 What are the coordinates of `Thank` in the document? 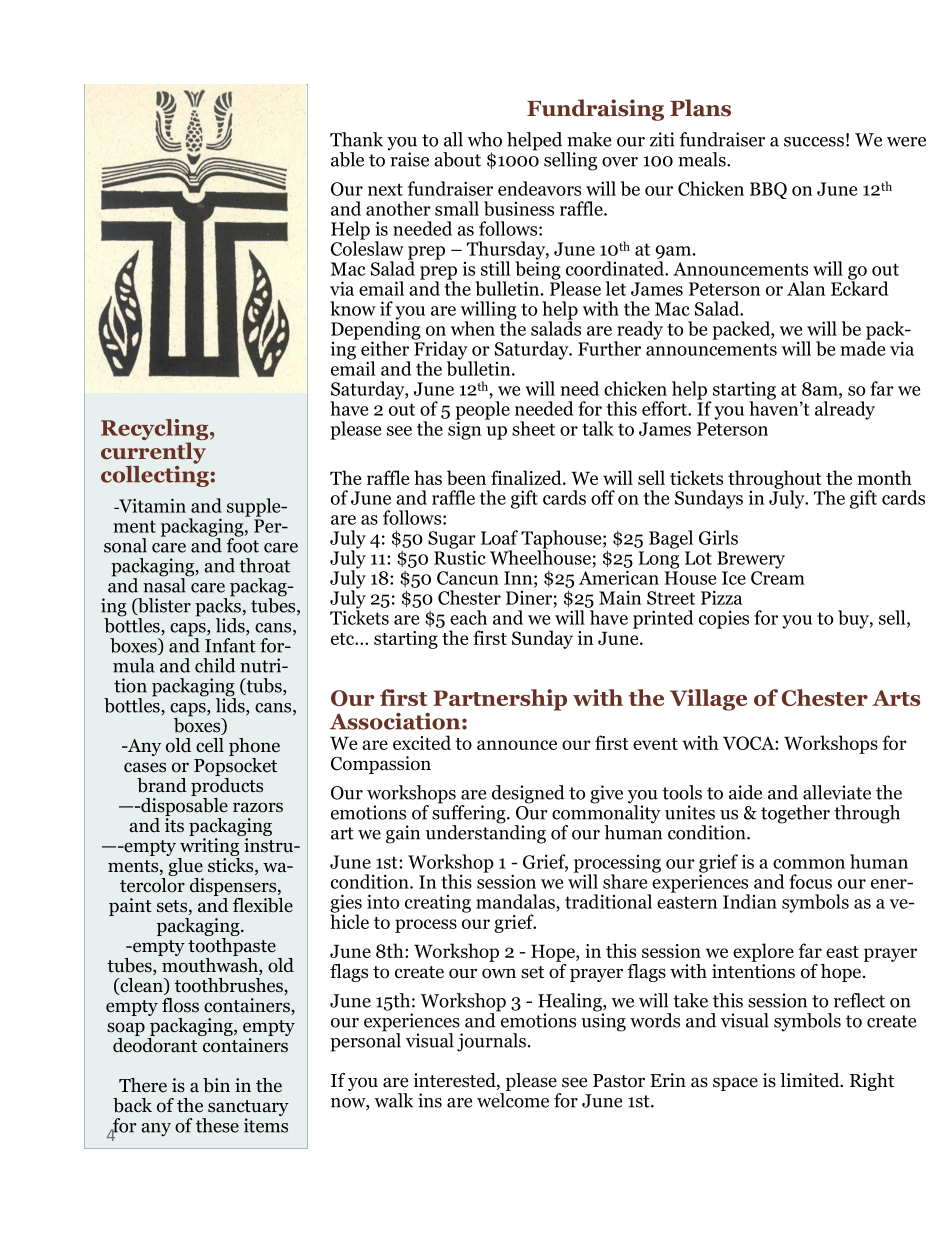 It's located at (356, 139).
